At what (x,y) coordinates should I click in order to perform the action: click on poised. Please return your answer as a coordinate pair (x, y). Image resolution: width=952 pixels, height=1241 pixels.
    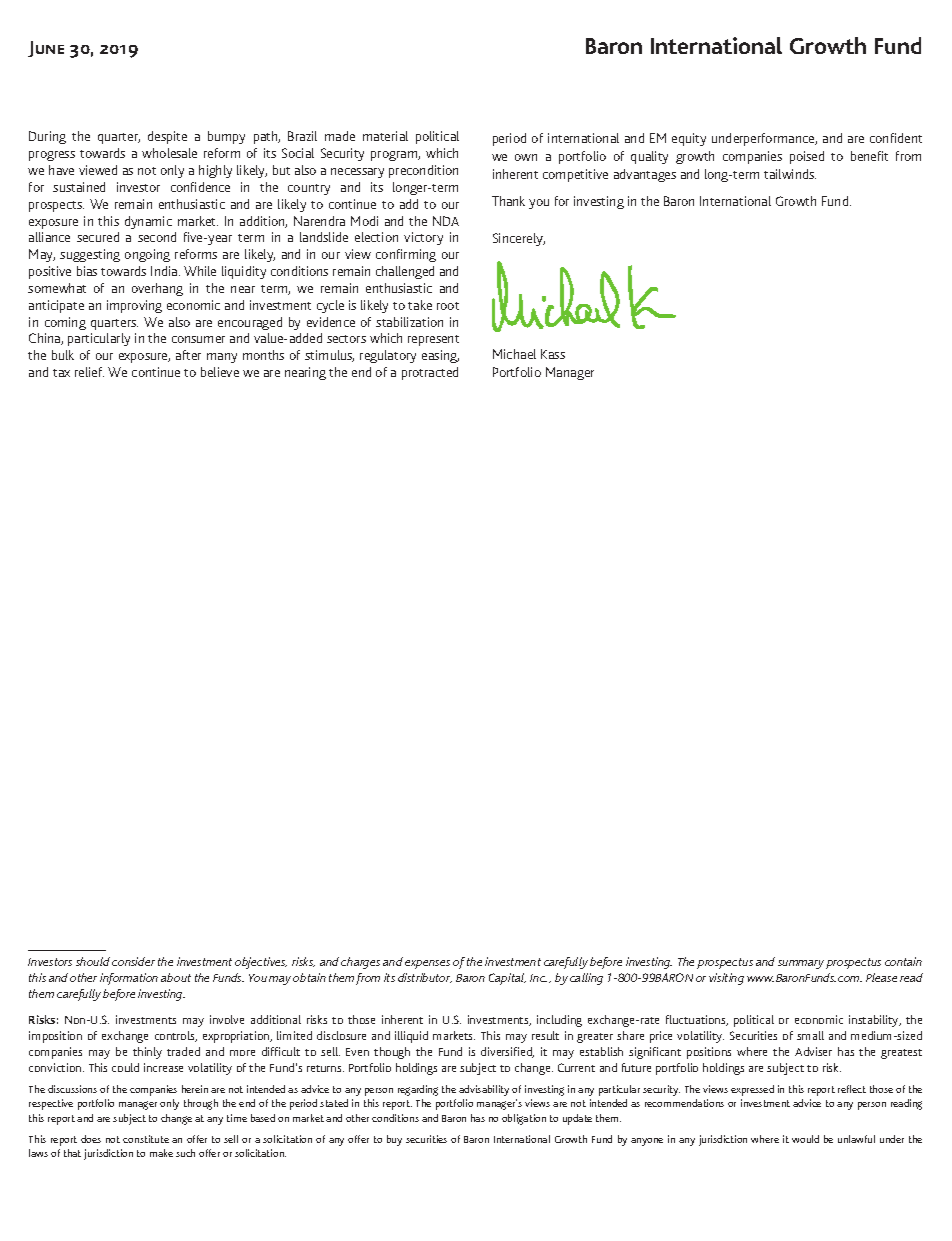
    Looking at the image, I should click on (807, 157).
